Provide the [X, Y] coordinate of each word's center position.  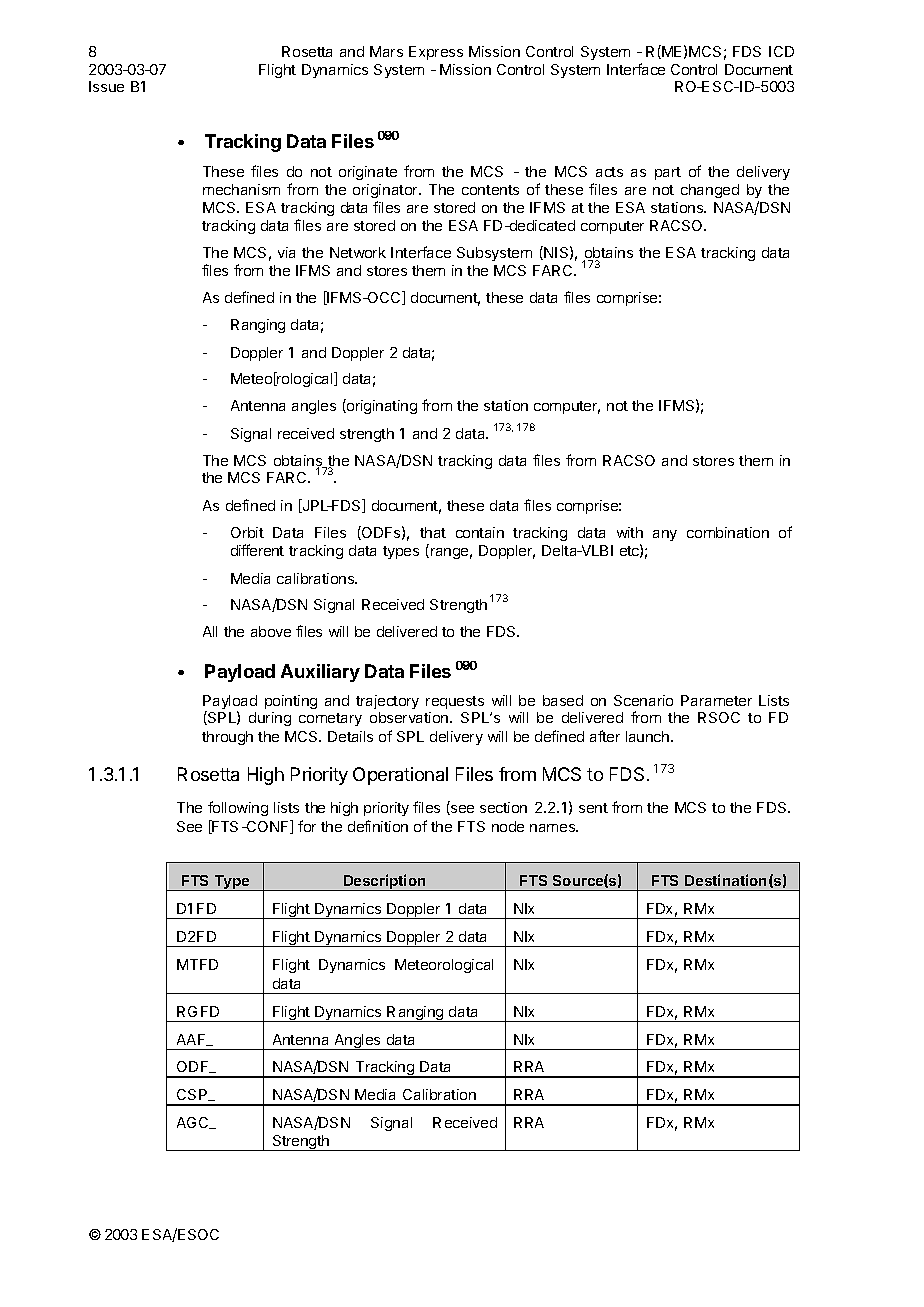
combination [728, 532]
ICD [781, 51]
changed [710, 191]
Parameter [716, 700]
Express [436, 53]
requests [455, 702]
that [433, 532]
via [286, 252]
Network [358, 252]
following [238, 808]
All [210, 631]
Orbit [247, 532]
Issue [106, 86]
